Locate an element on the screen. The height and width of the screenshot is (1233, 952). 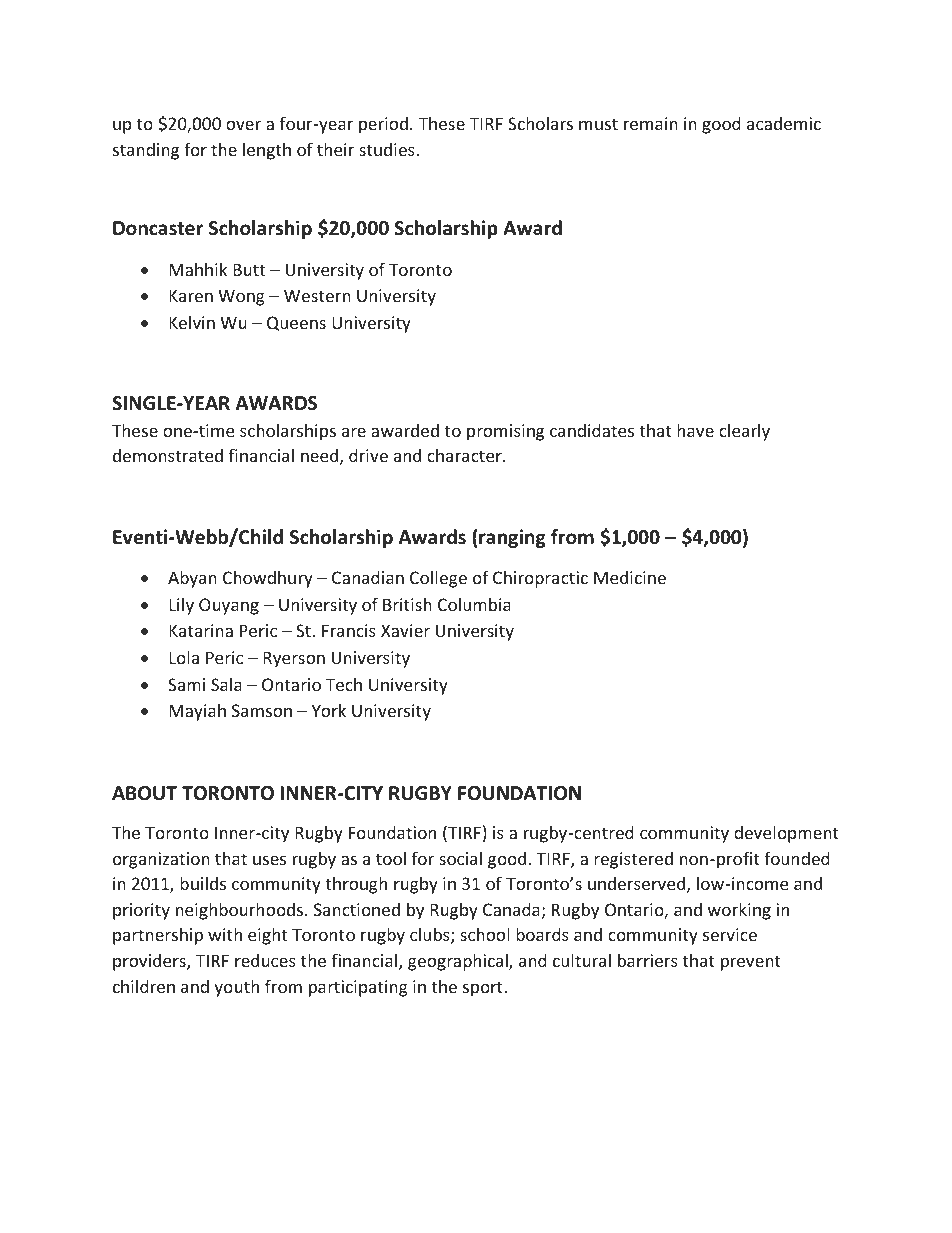
clearly is located at coordinates (744, 432).
